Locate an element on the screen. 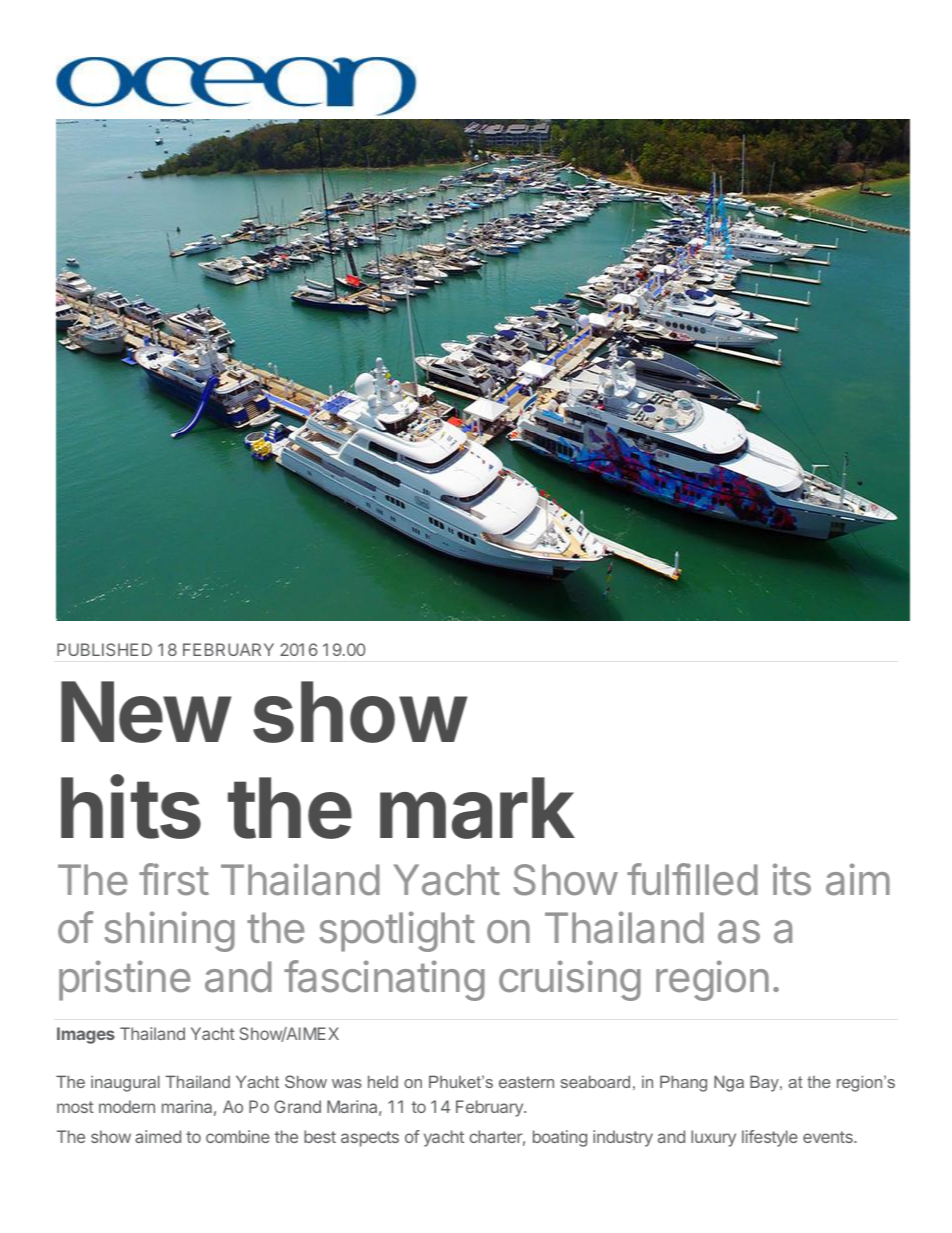  cruising is located at coordinates (570, 980).
